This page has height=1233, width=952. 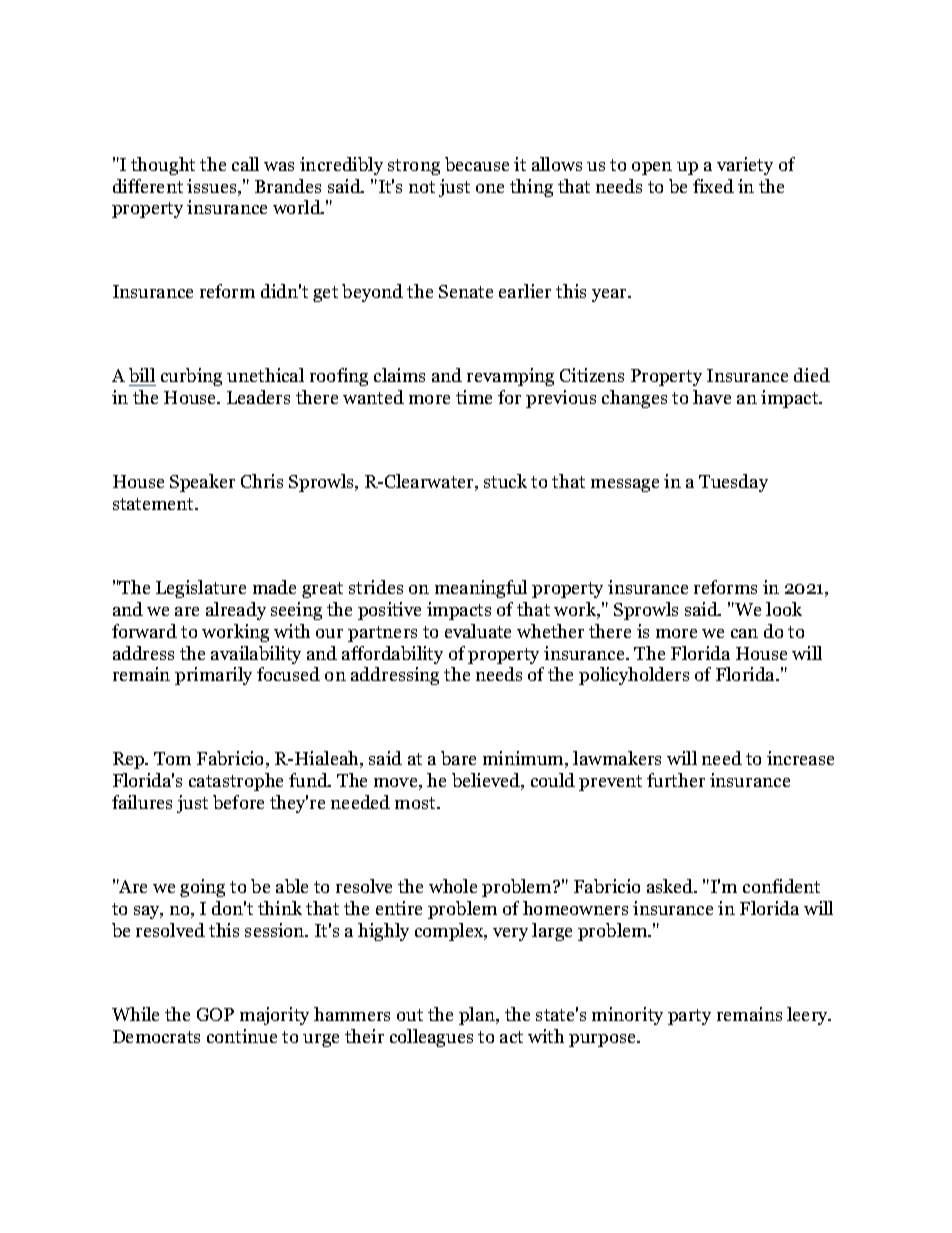 What do you see at coordinates (172, 758) in the page?
I see `Tom` at bounding box center [172, 758].
